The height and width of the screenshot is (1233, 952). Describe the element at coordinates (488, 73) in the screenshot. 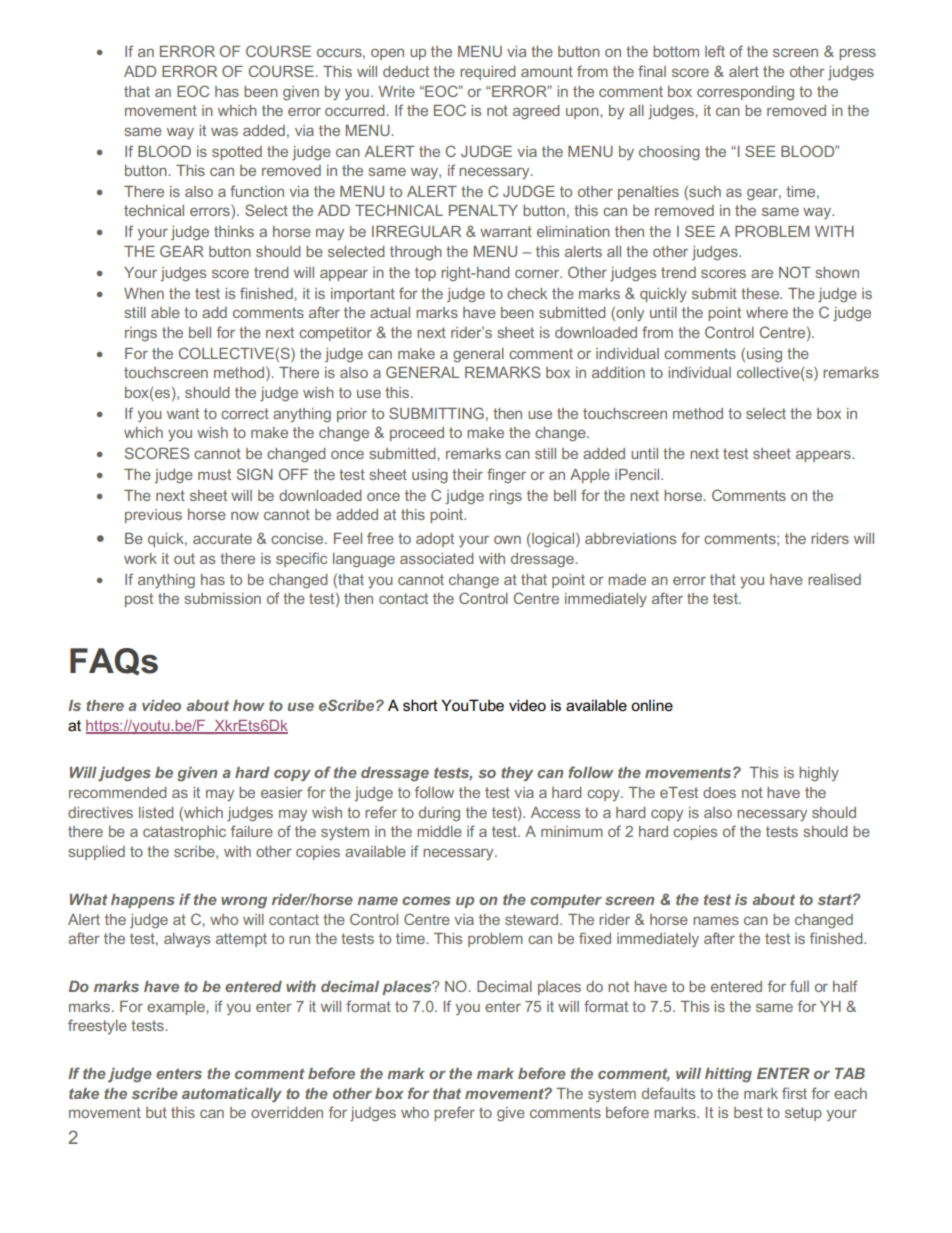

I see `required` at that location.
